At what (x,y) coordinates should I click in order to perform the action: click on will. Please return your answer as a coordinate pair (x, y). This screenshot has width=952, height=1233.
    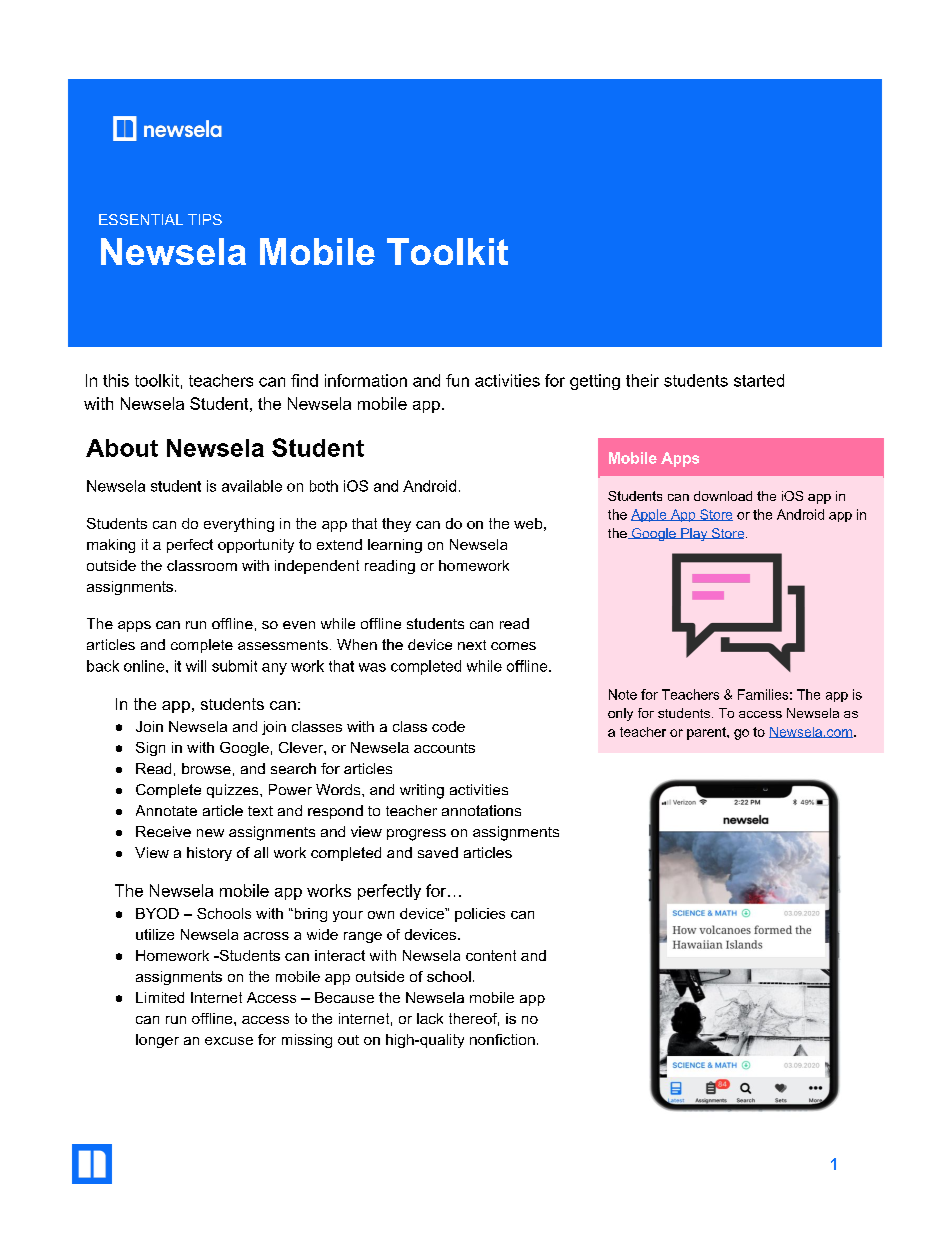
    Looking at the image, I should click on (196, 666).
